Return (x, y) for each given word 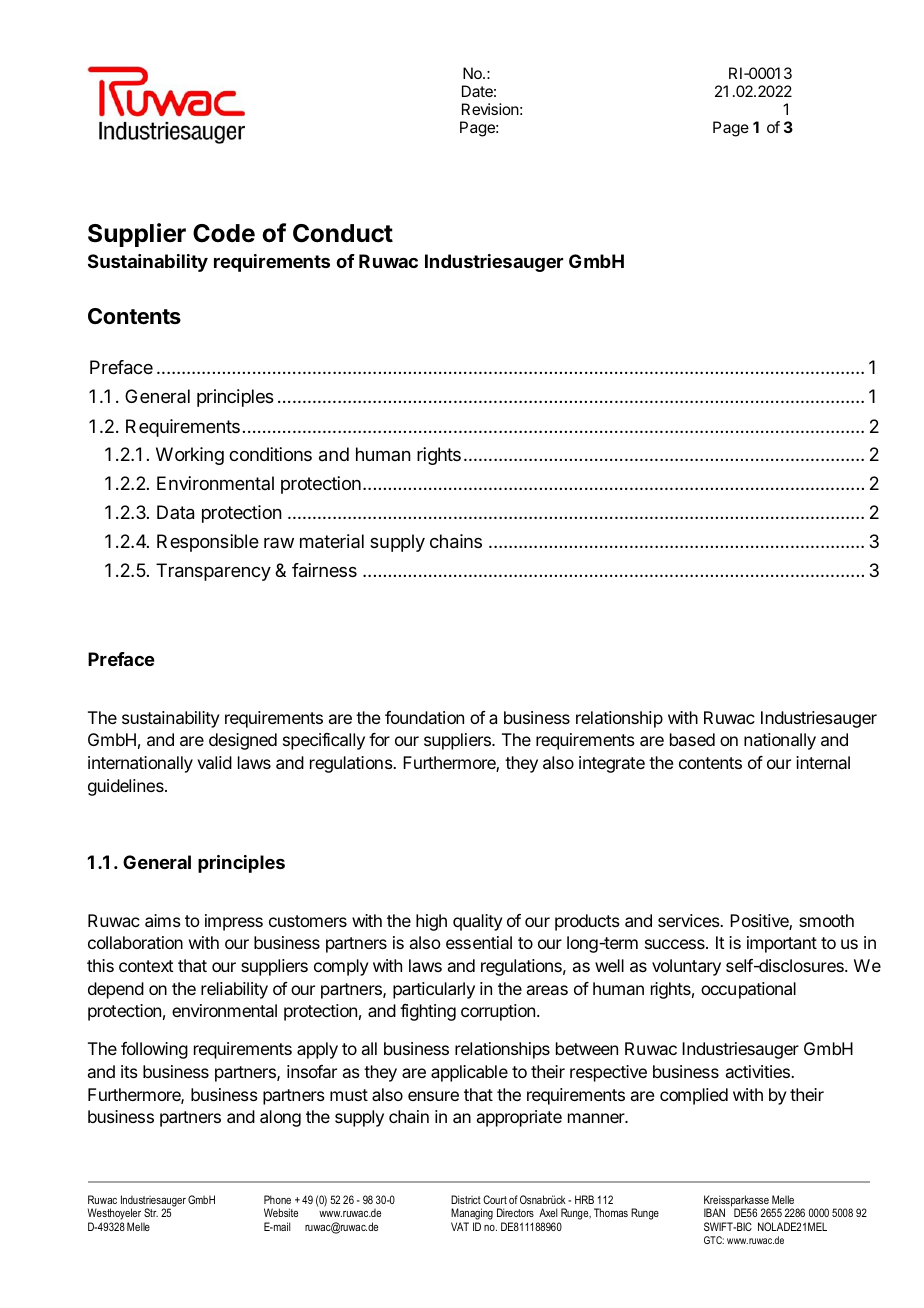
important (782, 944)
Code (224, 233)
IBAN (714, 1212)
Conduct (343, 233)
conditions (270, 454)
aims (163, 920)
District (466, 1199)
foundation (424, 717)
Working (190, 456)
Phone (277, 1199)
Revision (490, 109)
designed (243, 741)
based (692, 739)
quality (478, 922)
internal (823, 762)
